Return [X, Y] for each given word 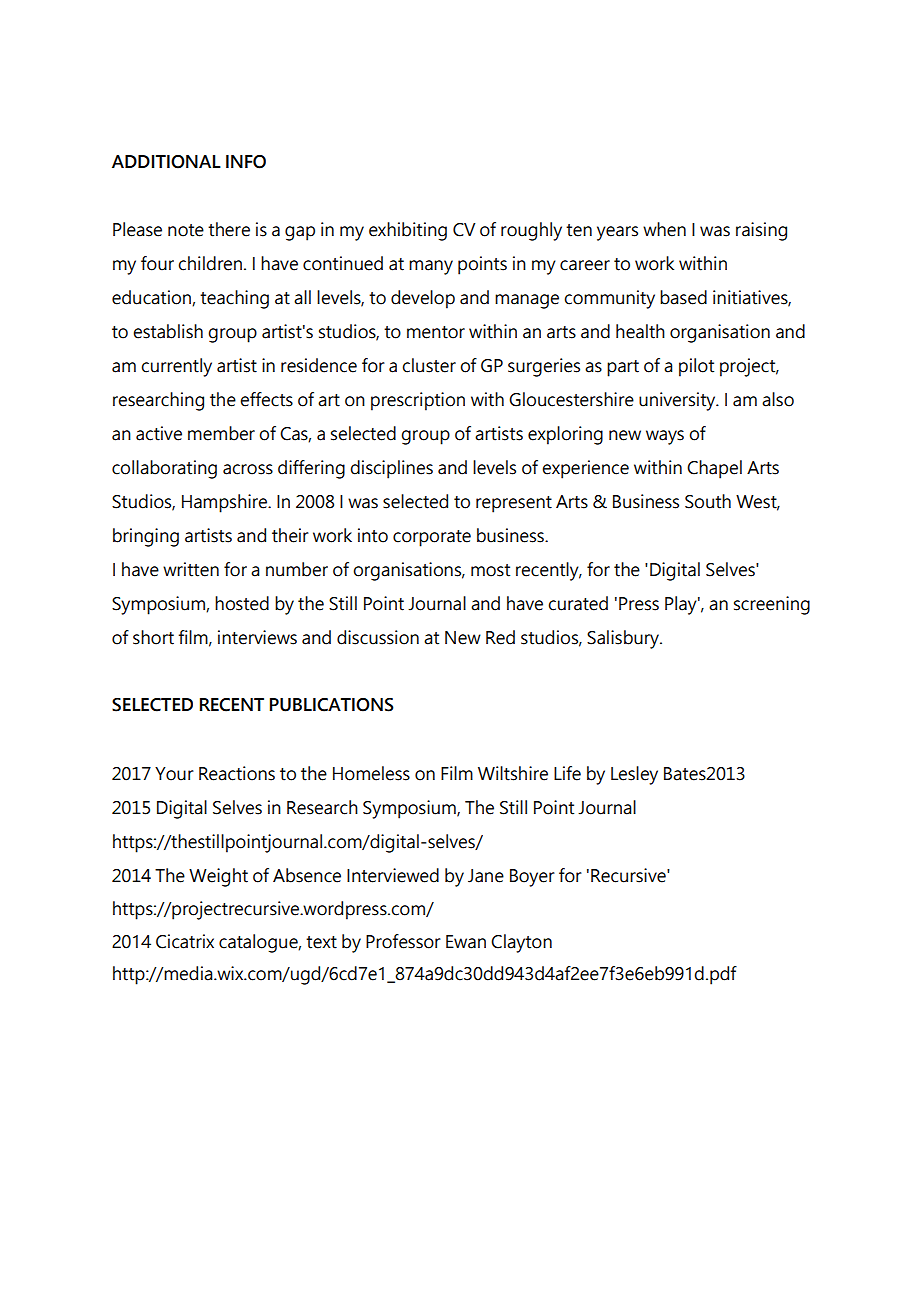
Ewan [466, 942]
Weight [218, 877]
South [708, 501]
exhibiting [408, 231]
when [664, 229]
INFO [246, 162]
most [490, 570]
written [191, 569]
